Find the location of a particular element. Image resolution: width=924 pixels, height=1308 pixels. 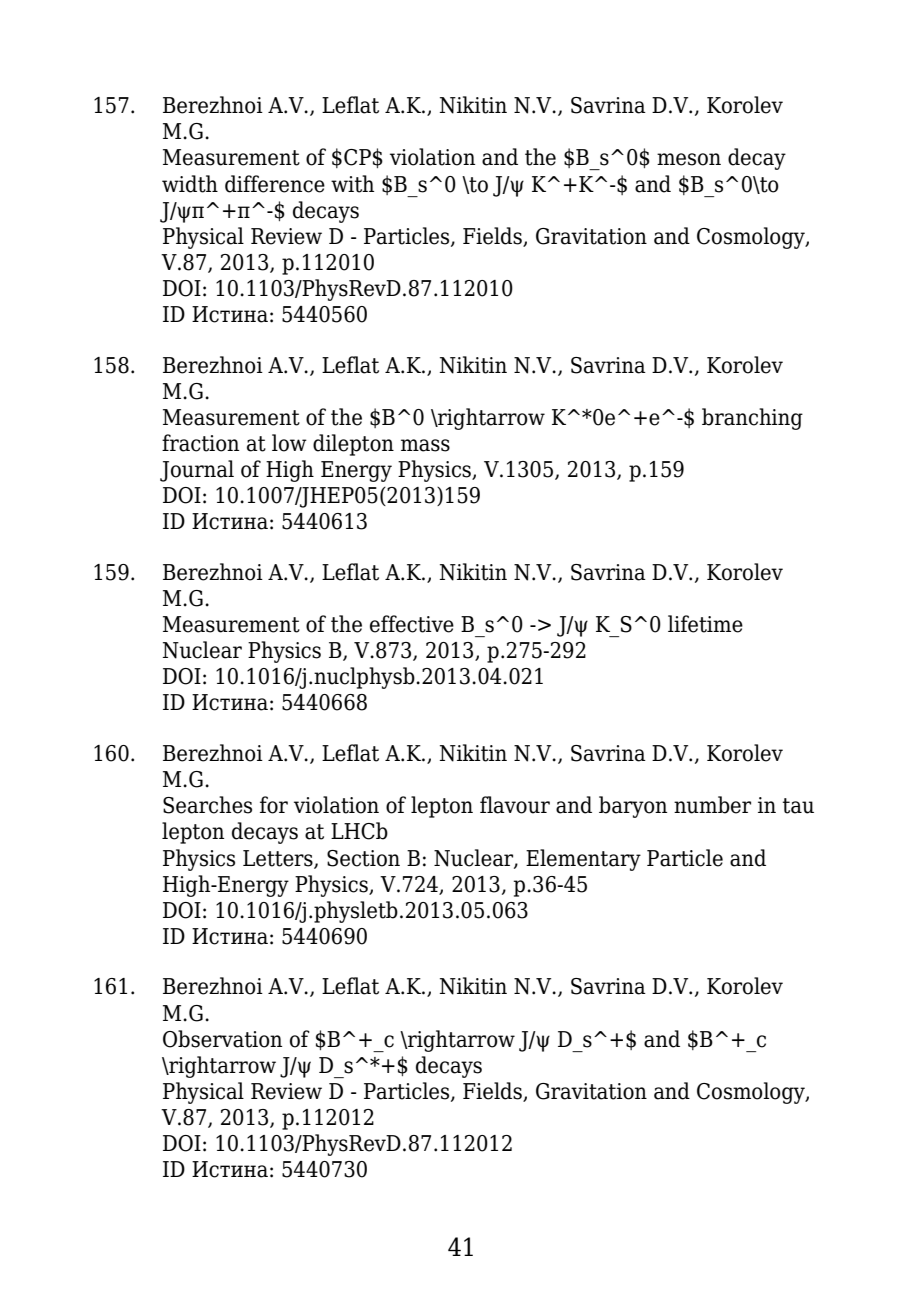

low is located at coordinates (289, 443).
